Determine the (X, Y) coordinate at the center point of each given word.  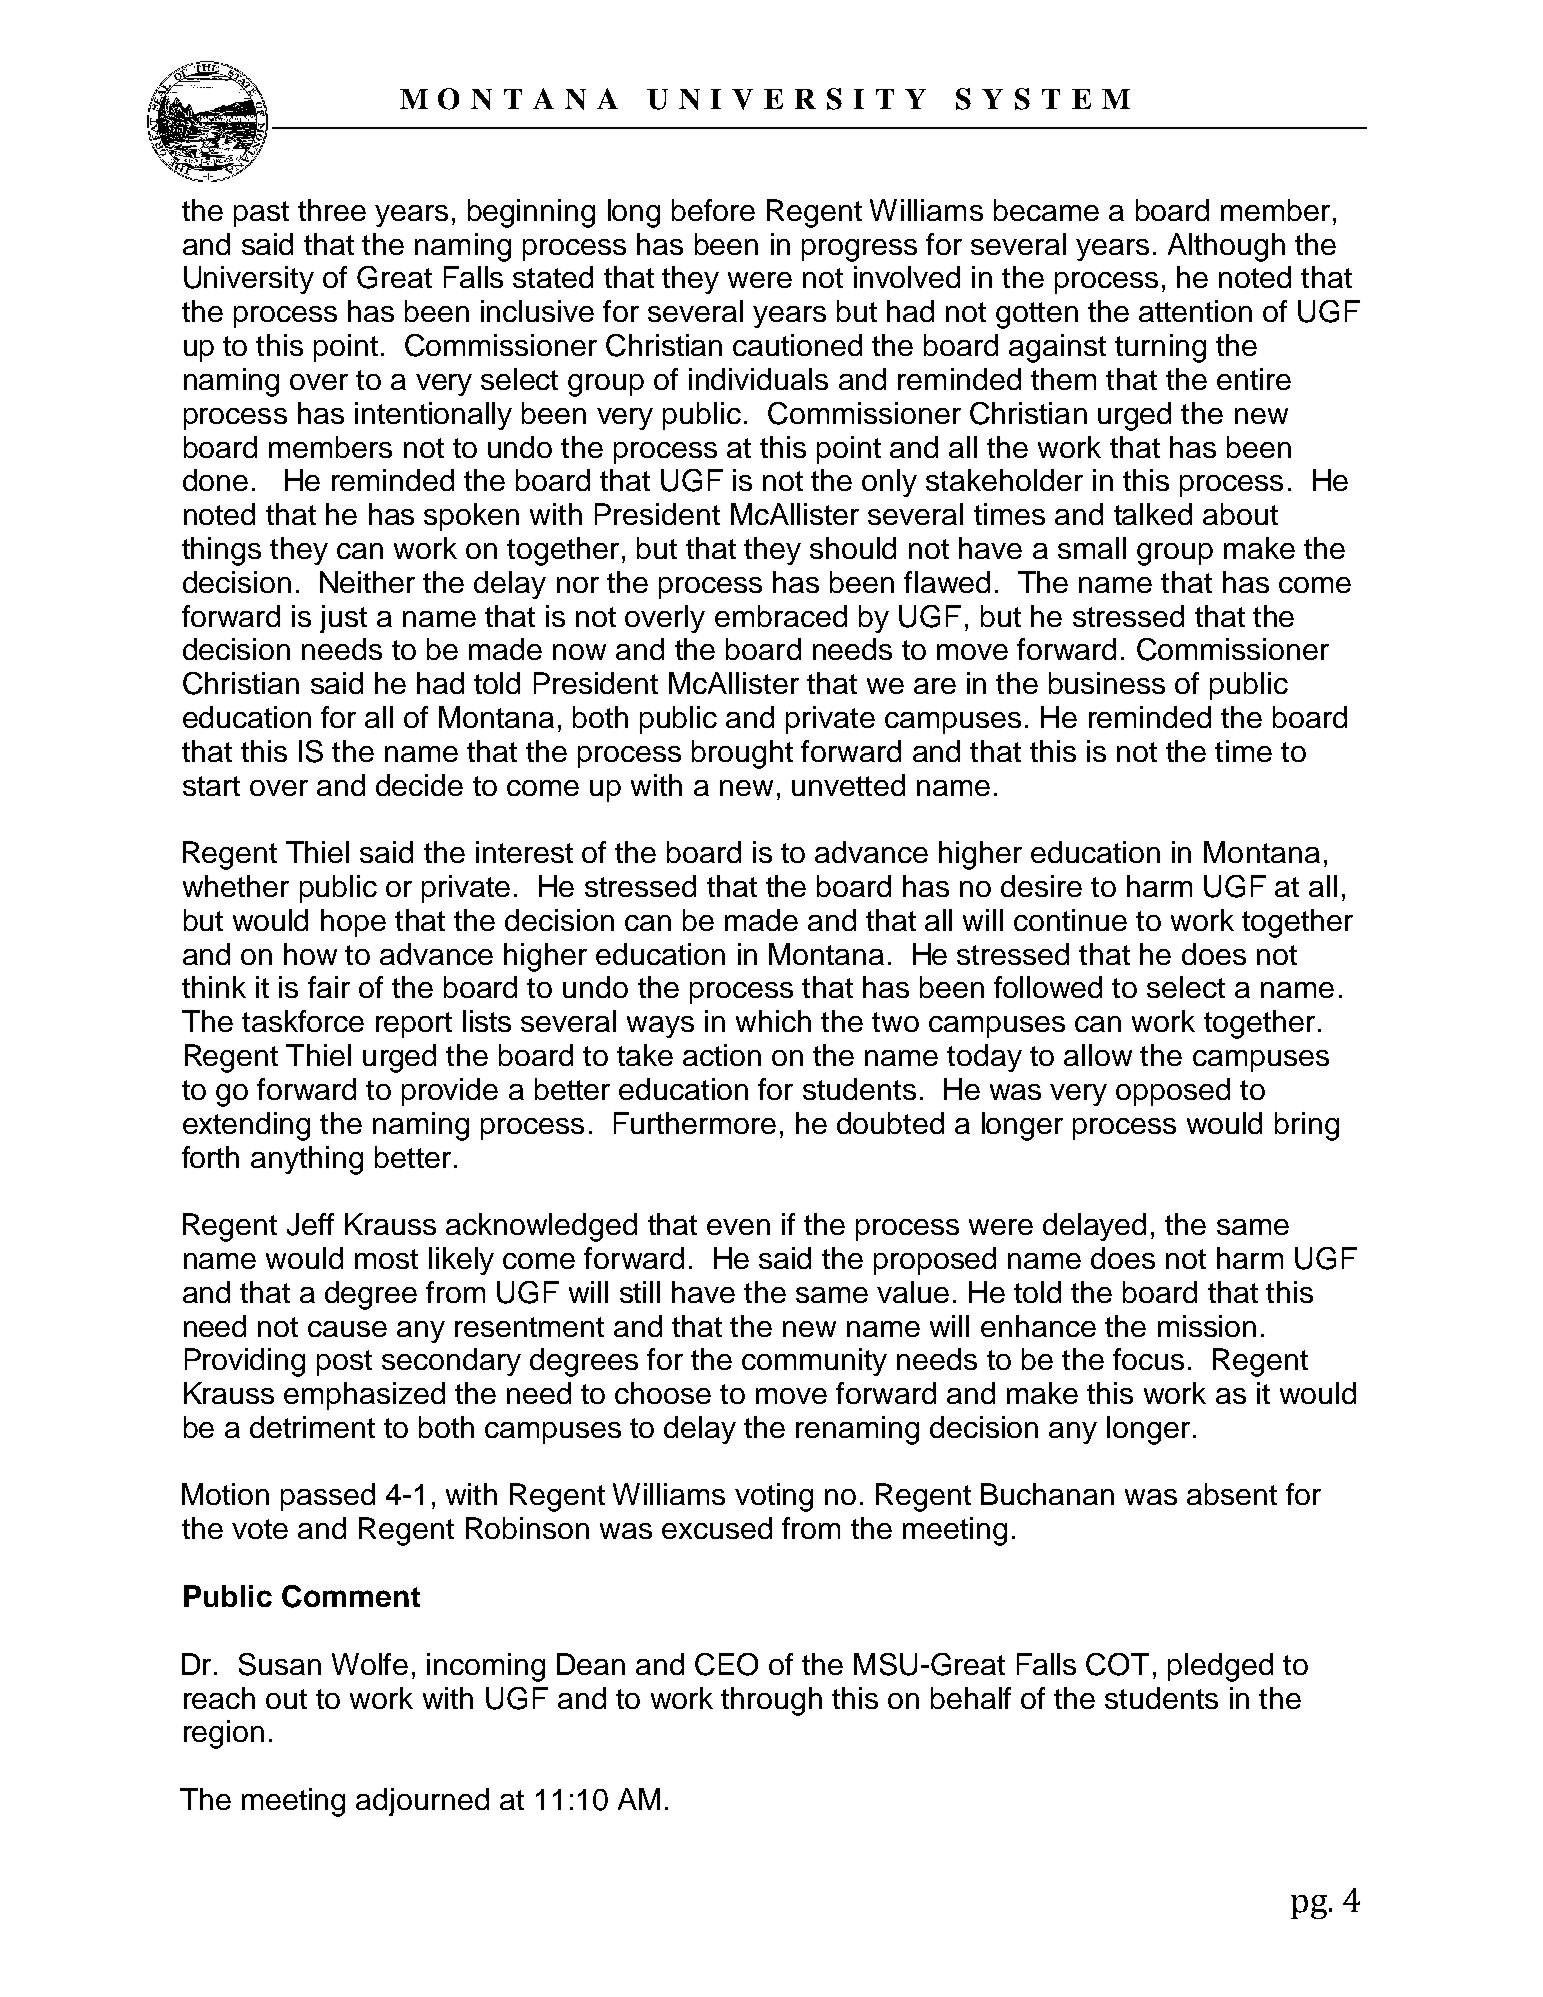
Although (1226, 247)
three (332, 210)
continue (1070, 920)
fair (329, 987)
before (713, 210)
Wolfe (370, 1664)
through (771, 1701)
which (773, 1021)
